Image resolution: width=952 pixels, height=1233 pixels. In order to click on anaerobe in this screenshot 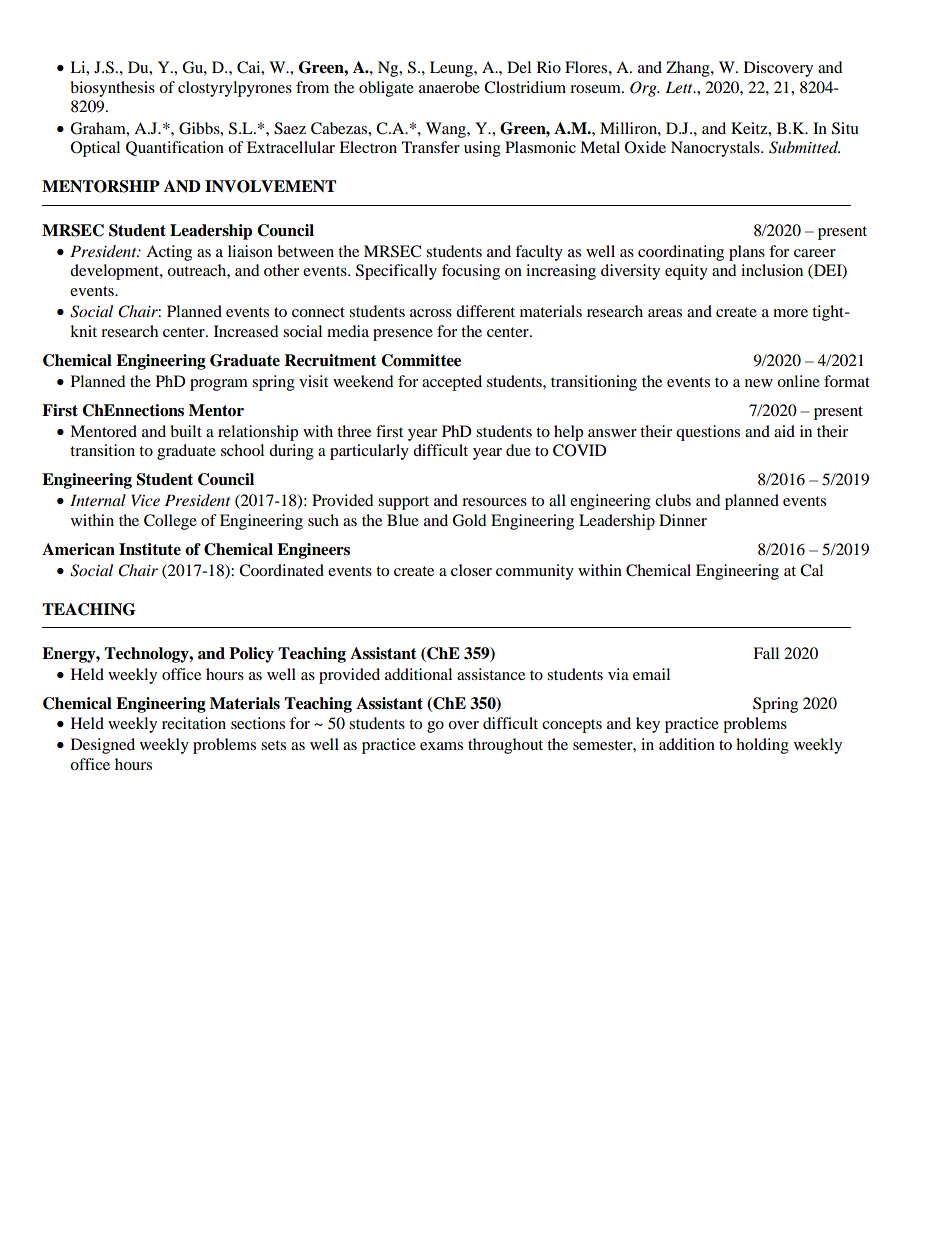, I will do `click(449, 87)`.
